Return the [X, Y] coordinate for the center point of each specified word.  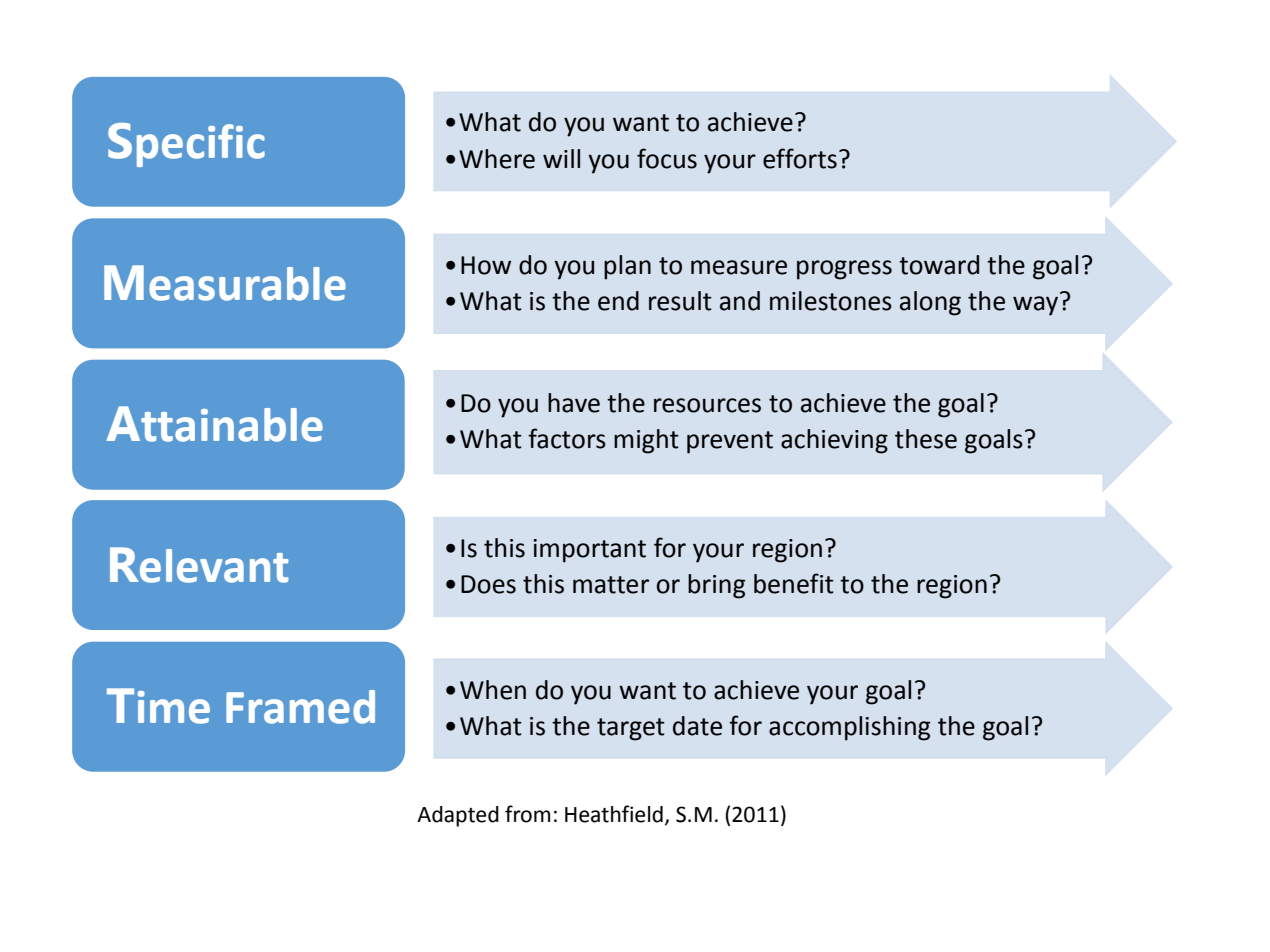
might [646, 441]
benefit [794, 583]
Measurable [225, 283]
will [561, 158]
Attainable [214, 424]
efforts [800, 158]
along [930, 303]
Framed [300, 707]
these [926, 439]
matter [611, 585]
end [618, 301]
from [527, 814]
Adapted [458, 816]
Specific [186, 145]
